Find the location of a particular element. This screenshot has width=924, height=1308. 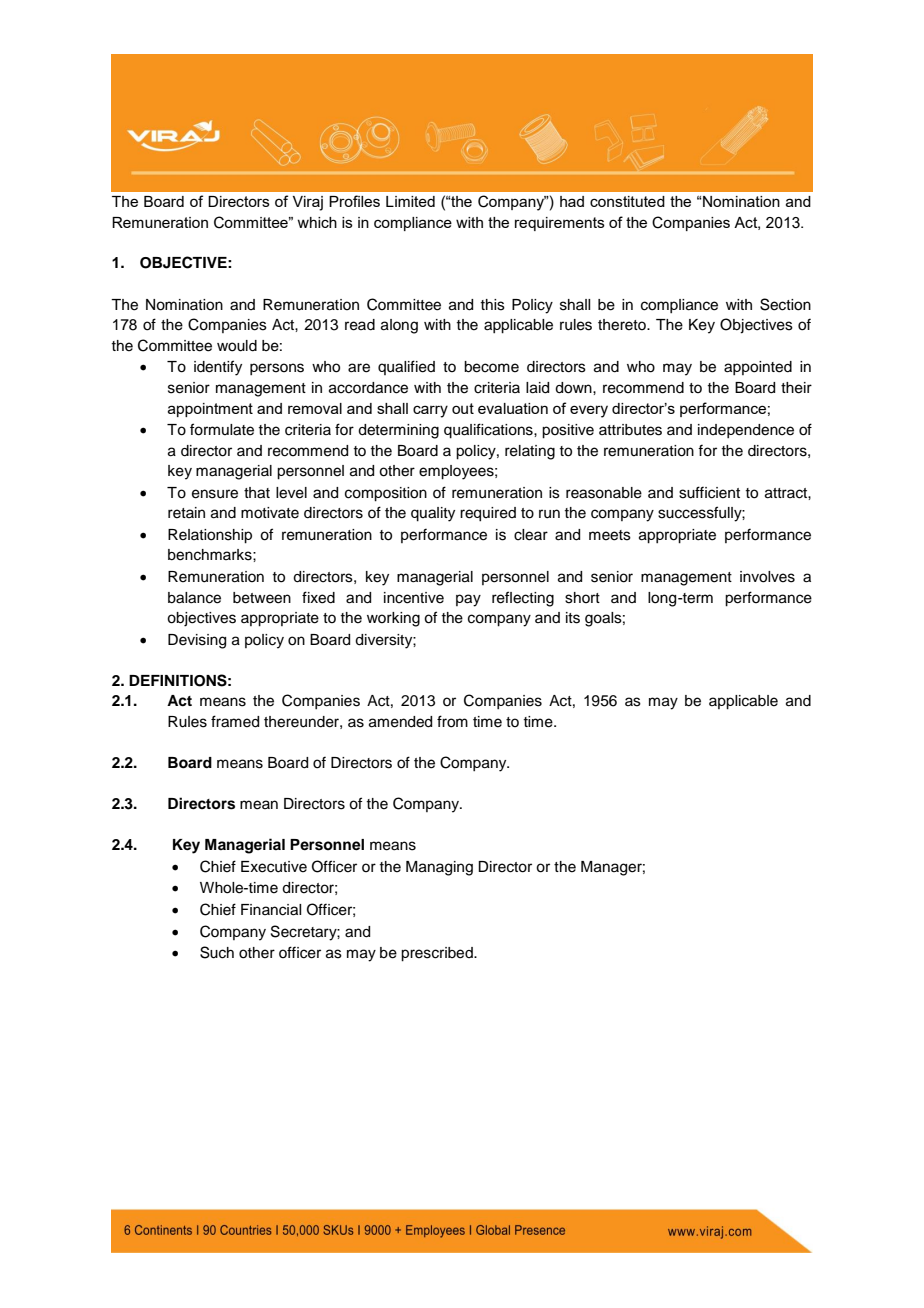

which is located at coordinates (317, 222).
